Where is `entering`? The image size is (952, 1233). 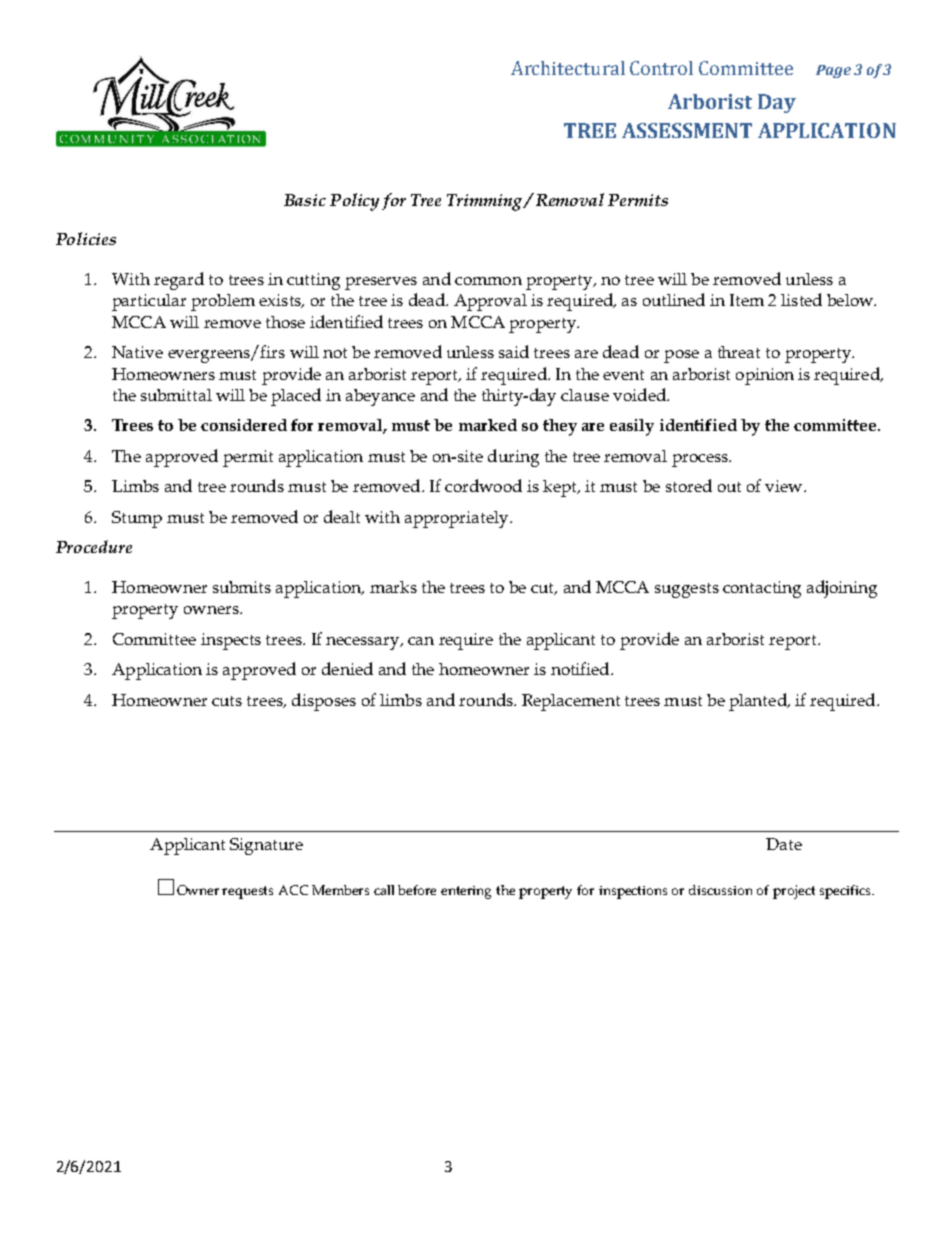 entering is located at coordinates (466, 892).
